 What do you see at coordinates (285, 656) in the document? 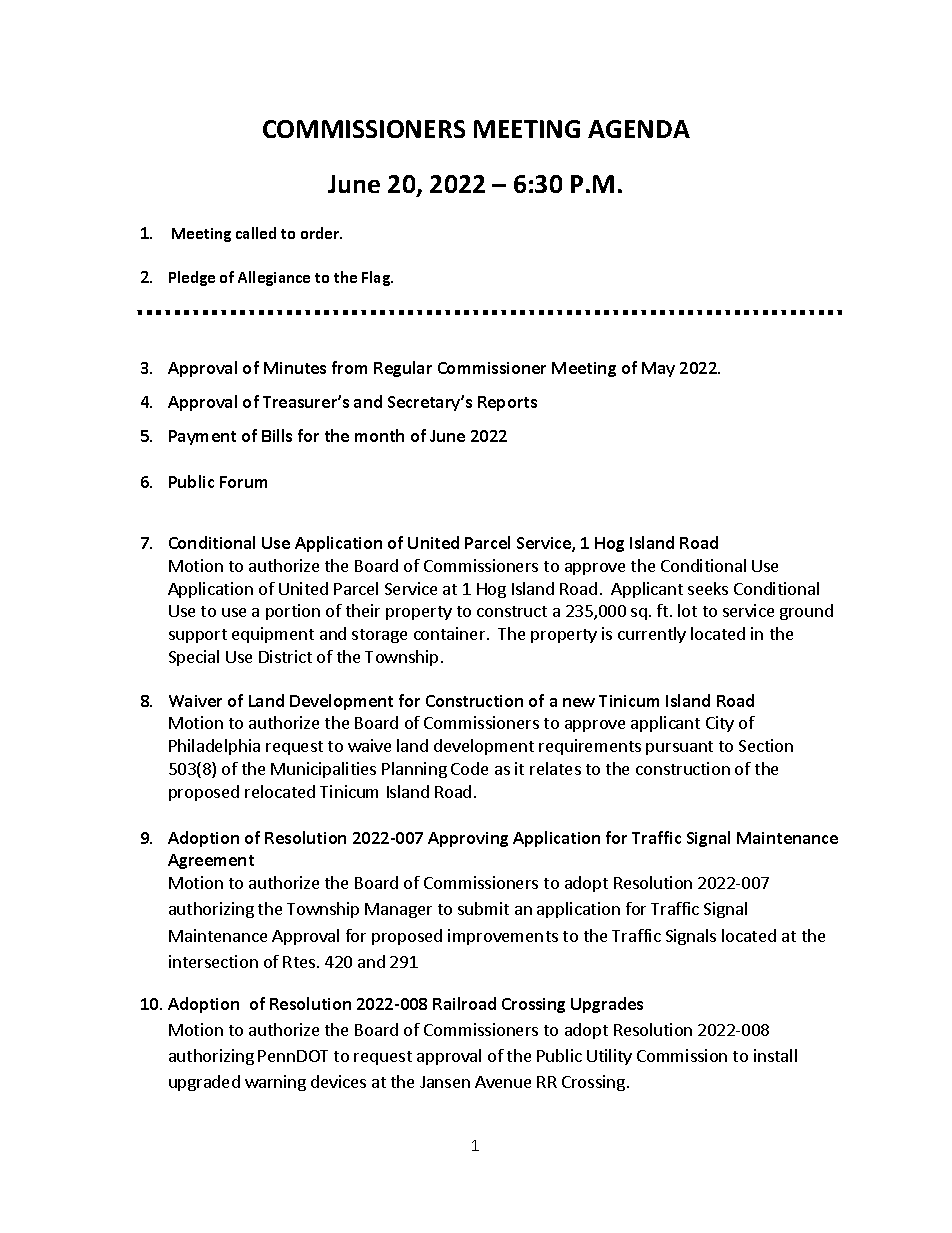
I see `District` at bounding box center [285, 656].
